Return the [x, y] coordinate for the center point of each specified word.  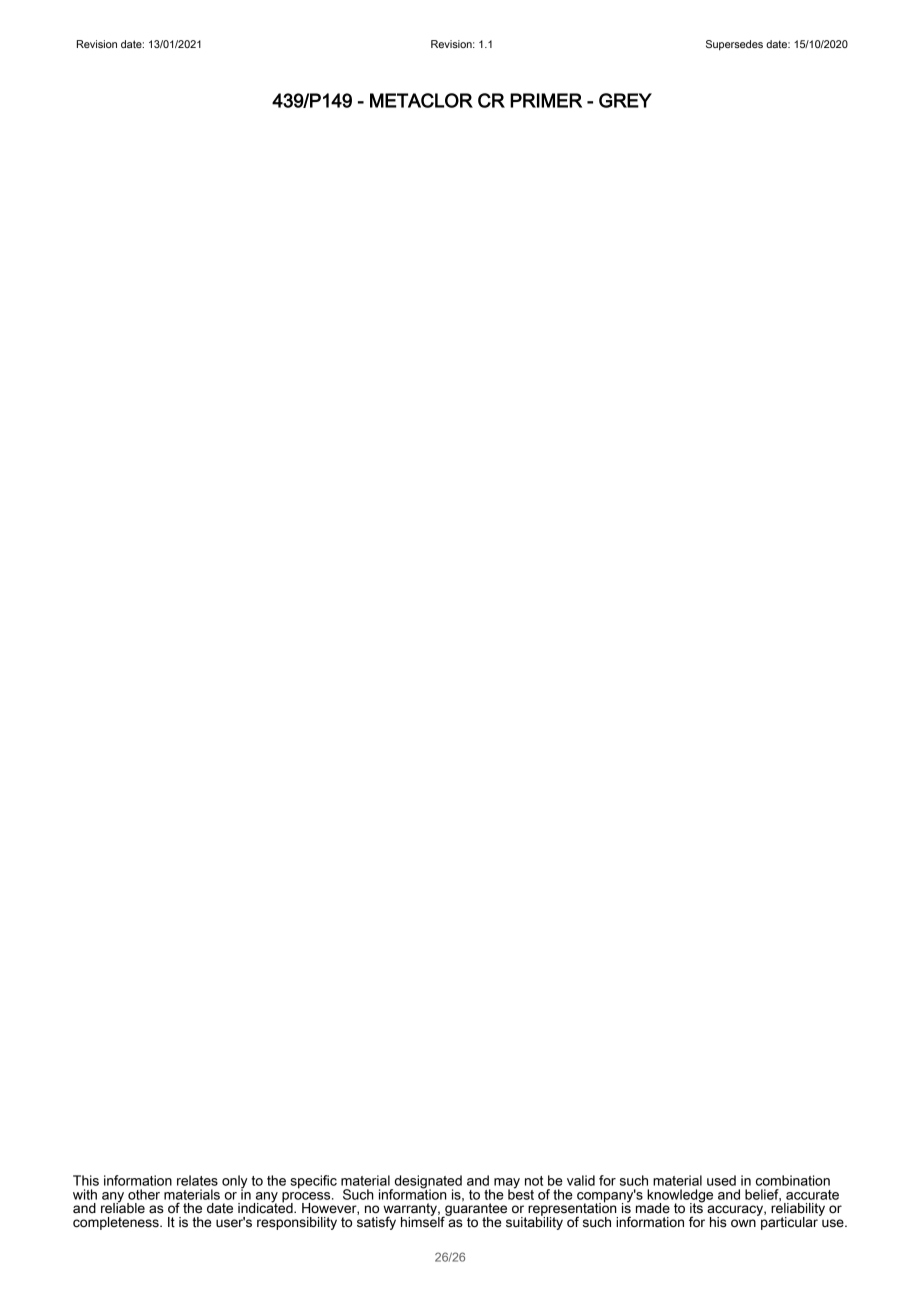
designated [427, 1183]
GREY [625, 100]
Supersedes [734, 45]
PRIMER [546, 100]
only [234, 1183]
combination [793, 1180]
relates [197, 1180]
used [721, 1180]
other [144, 1194]
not [534, 1181]
